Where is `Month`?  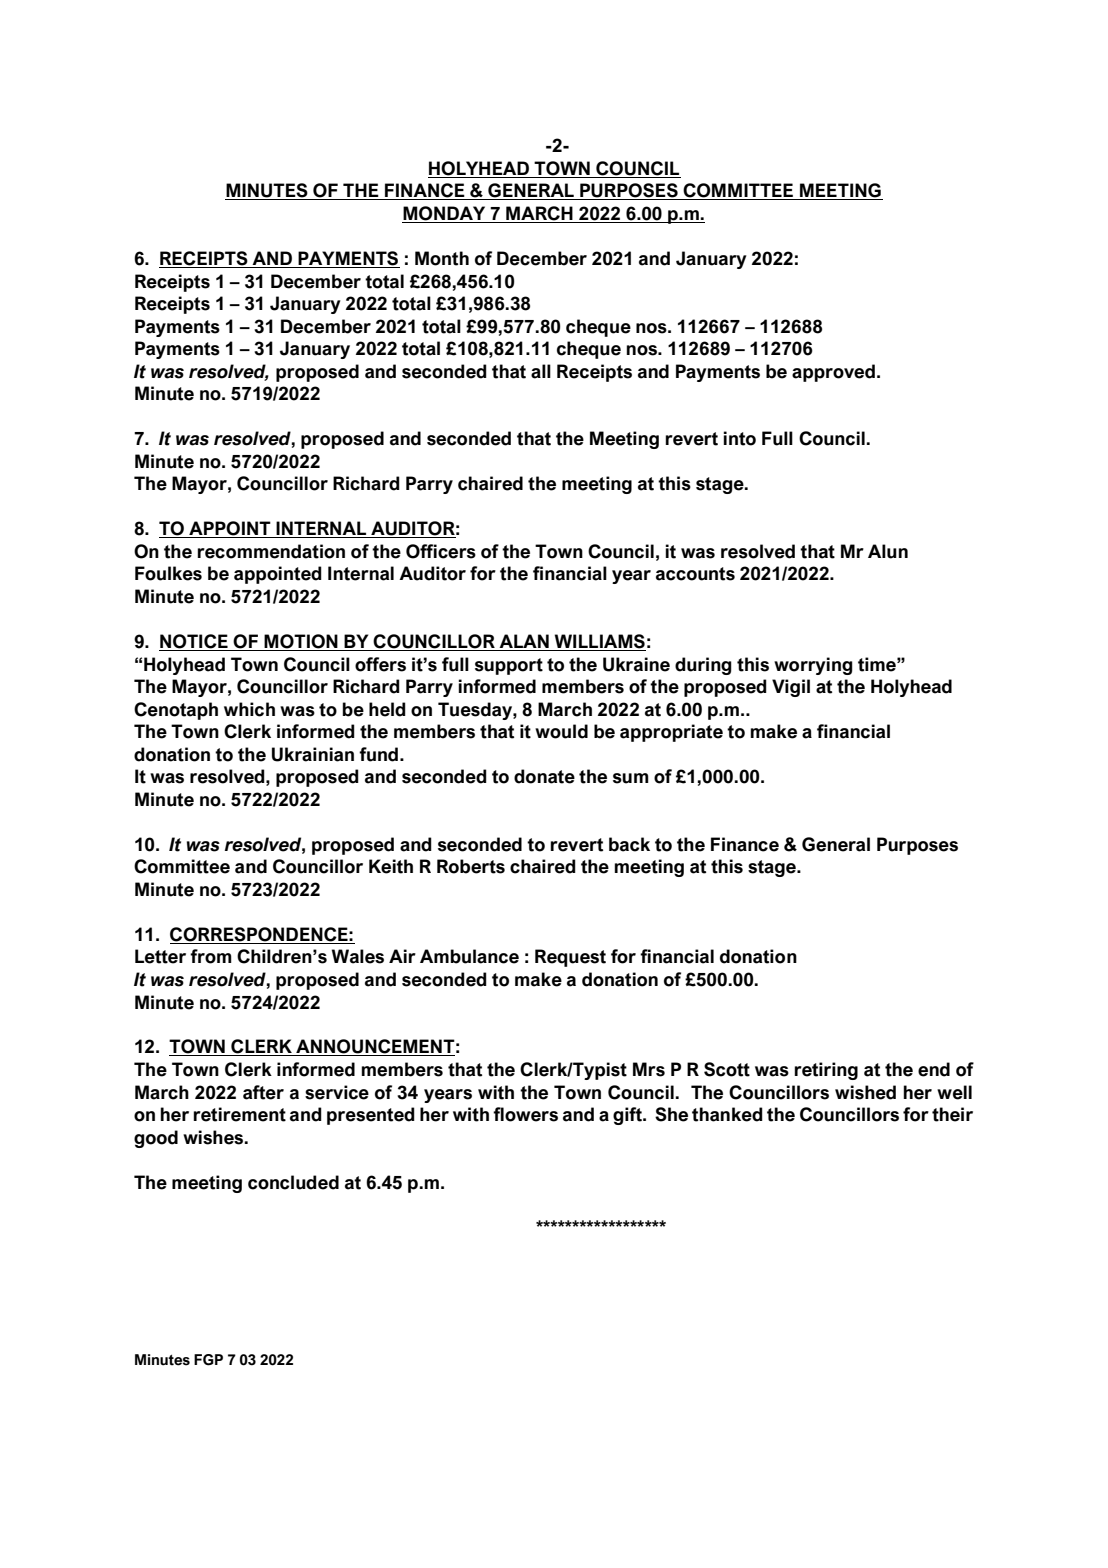 Month is located at coordinates (442, 258).
